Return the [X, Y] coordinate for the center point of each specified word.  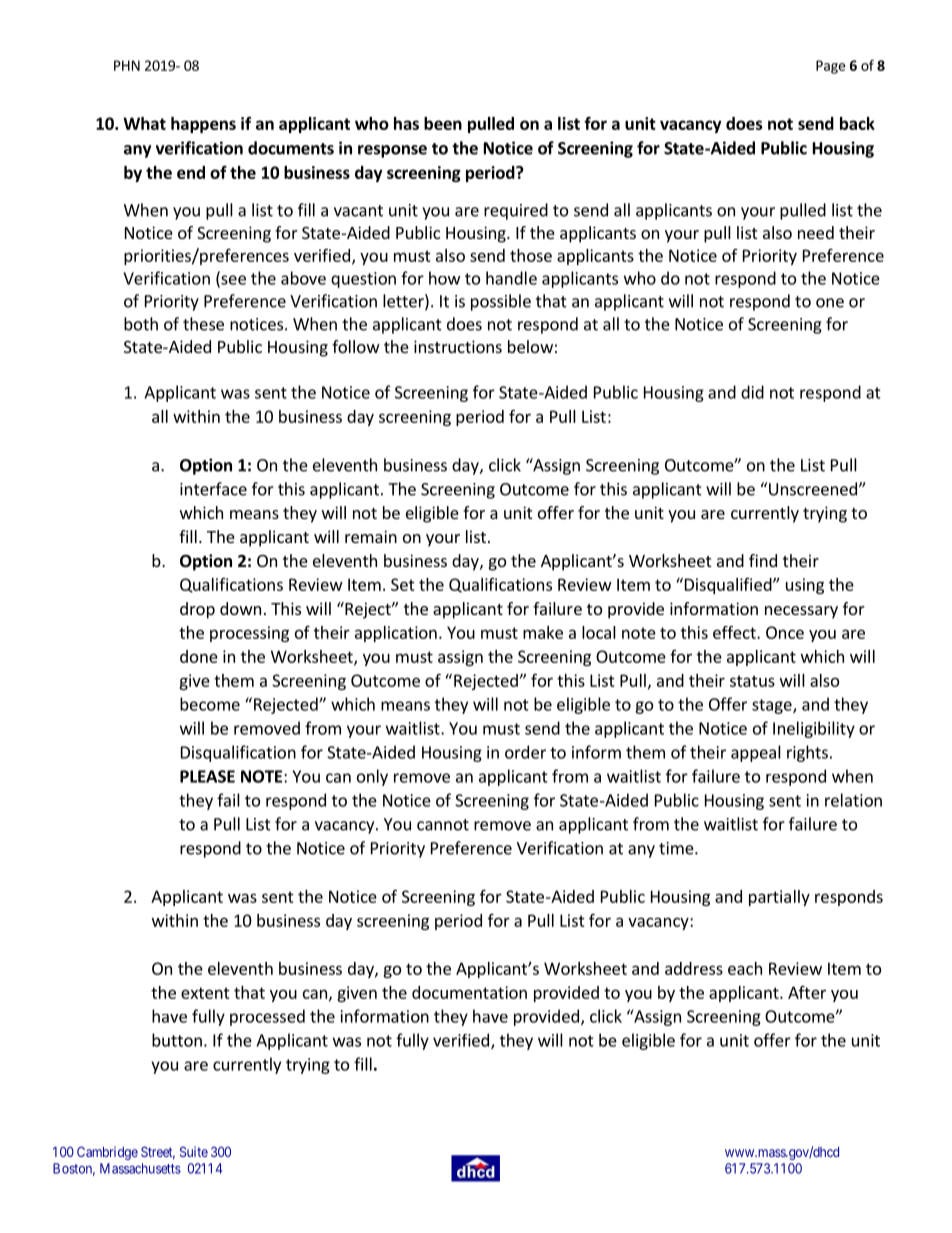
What [144, 123]
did [752, 392]
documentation [469, 992]
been [443, 123]
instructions [458, 346]
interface [213, 489]
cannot [443, 825]
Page [830, 67]
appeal [756, 753]
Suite [194, 1151]
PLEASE [207, 776]
